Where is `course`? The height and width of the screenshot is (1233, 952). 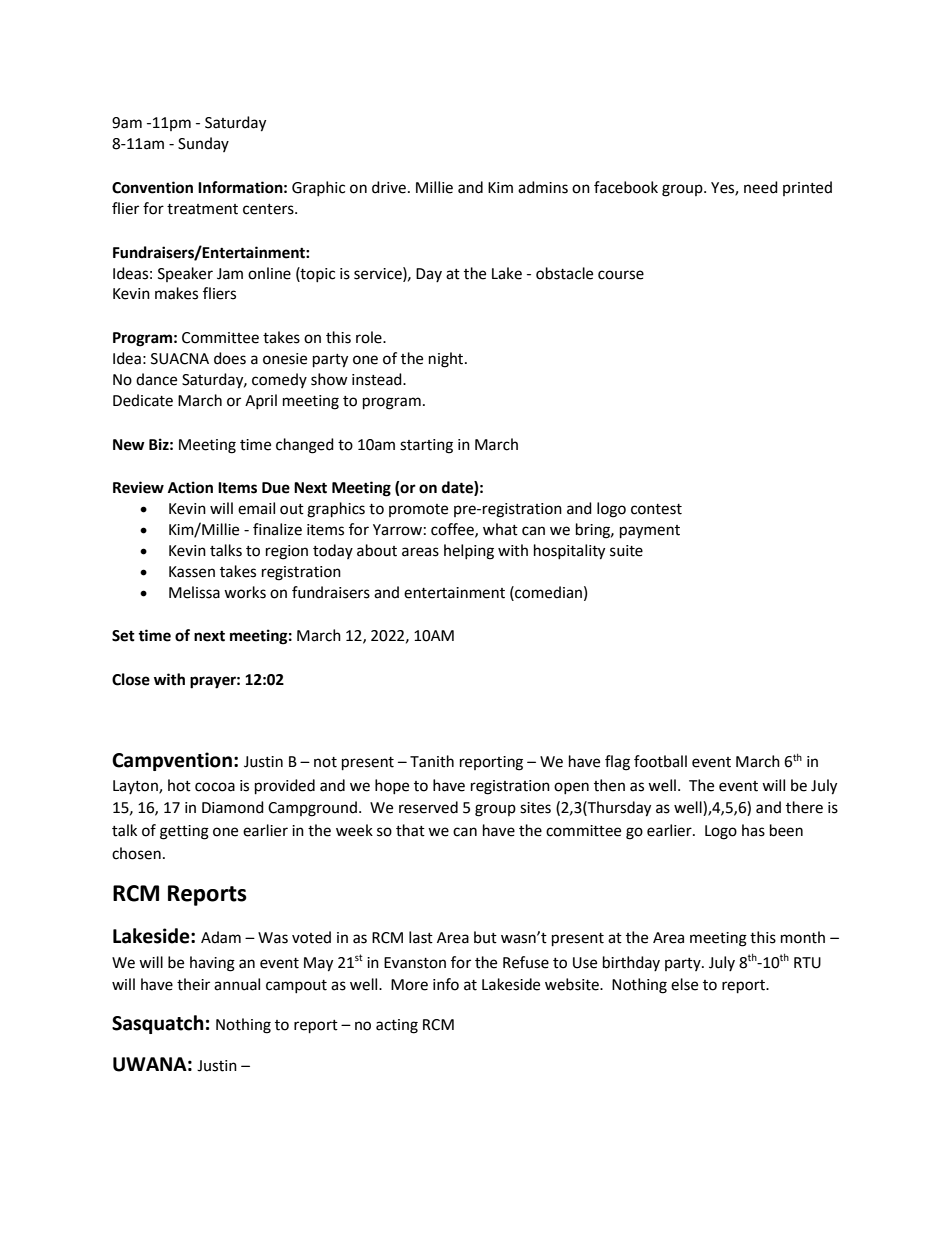 course is located at coordinates (621, 275).
